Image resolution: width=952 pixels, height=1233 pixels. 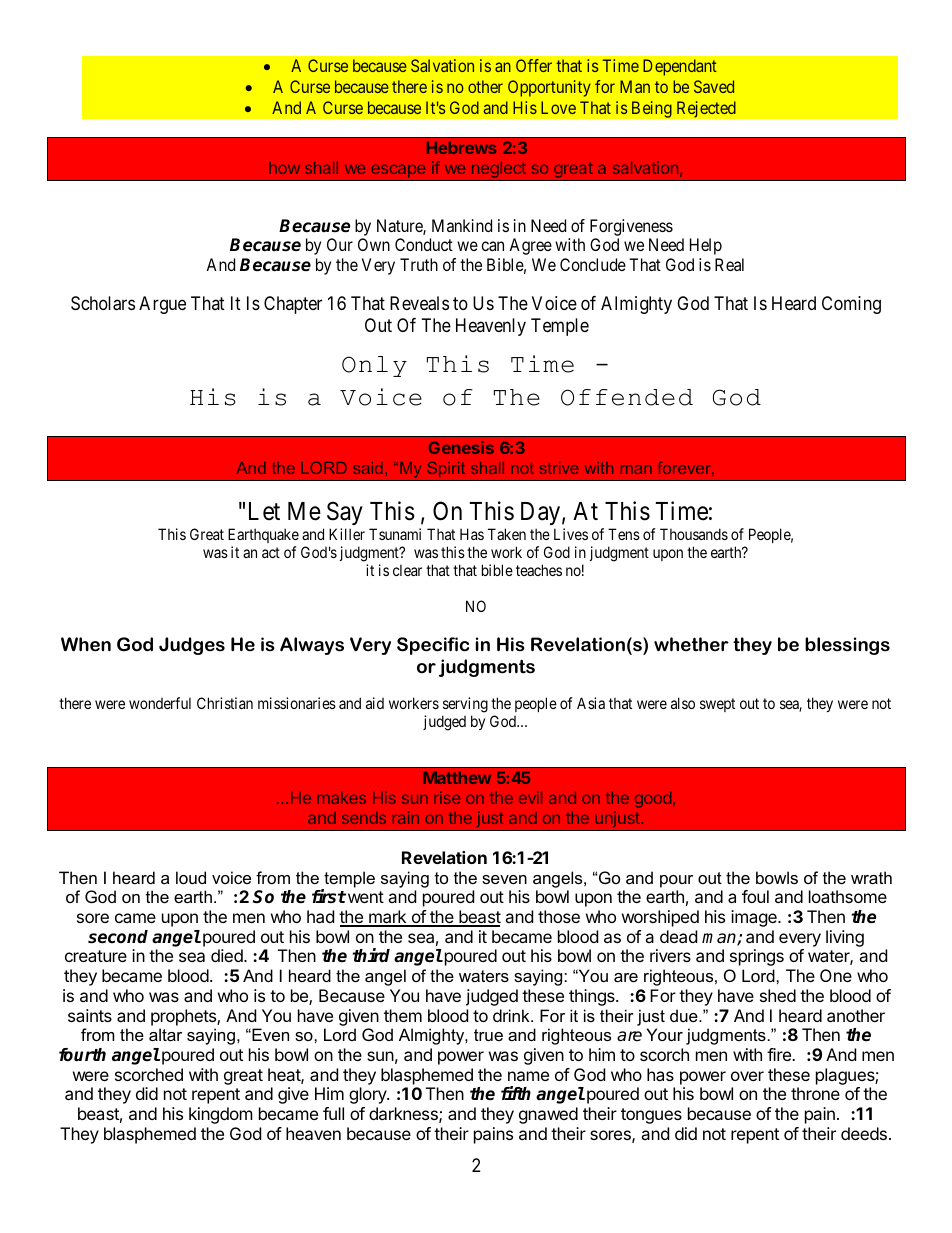 What do you see at coordinates (165, 1034) in the page?
I see `altar` at bounding box center [165, 1034].
